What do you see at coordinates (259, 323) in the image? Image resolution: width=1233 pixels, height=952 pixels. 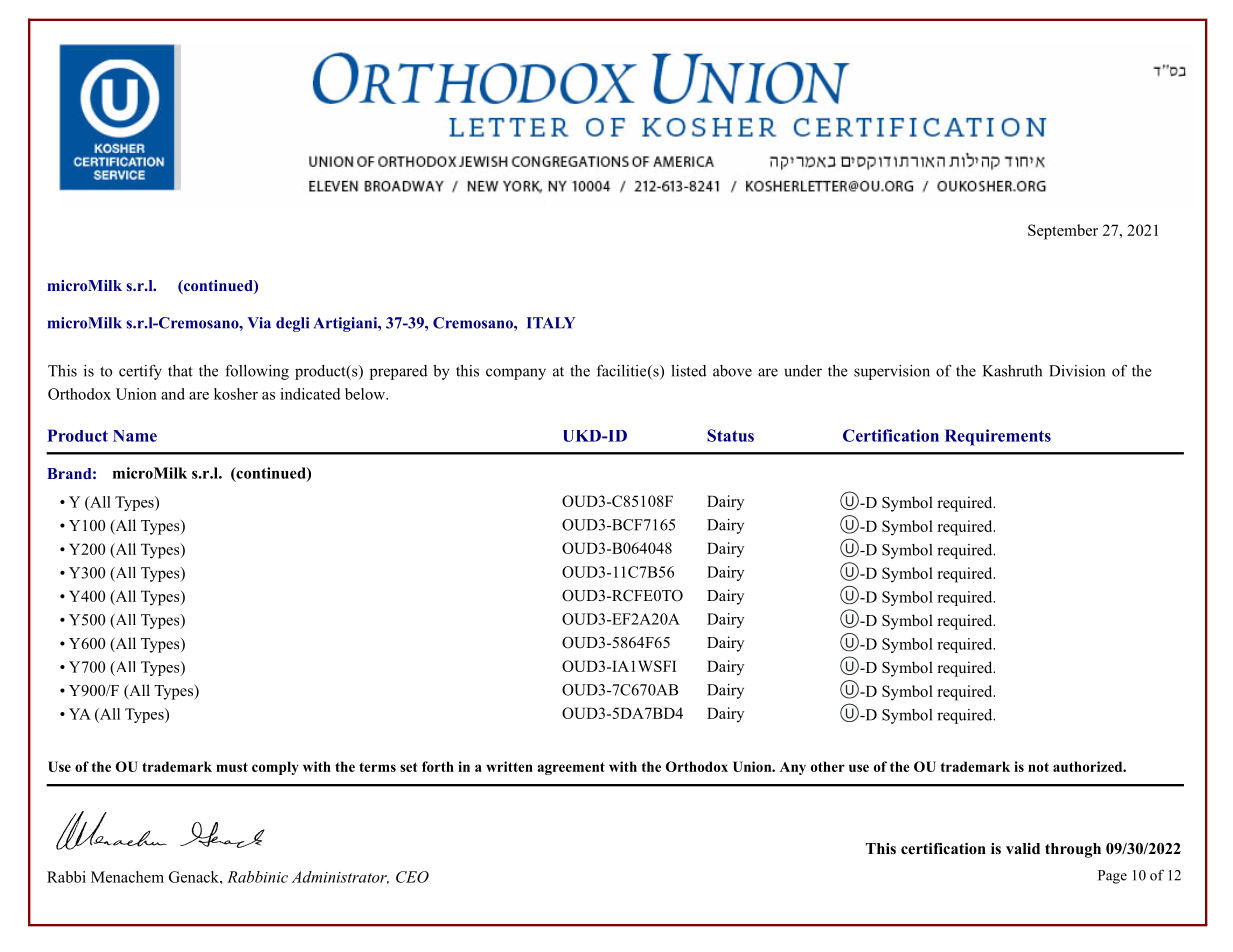 I see `Via` at bounding box center [259, 323].
